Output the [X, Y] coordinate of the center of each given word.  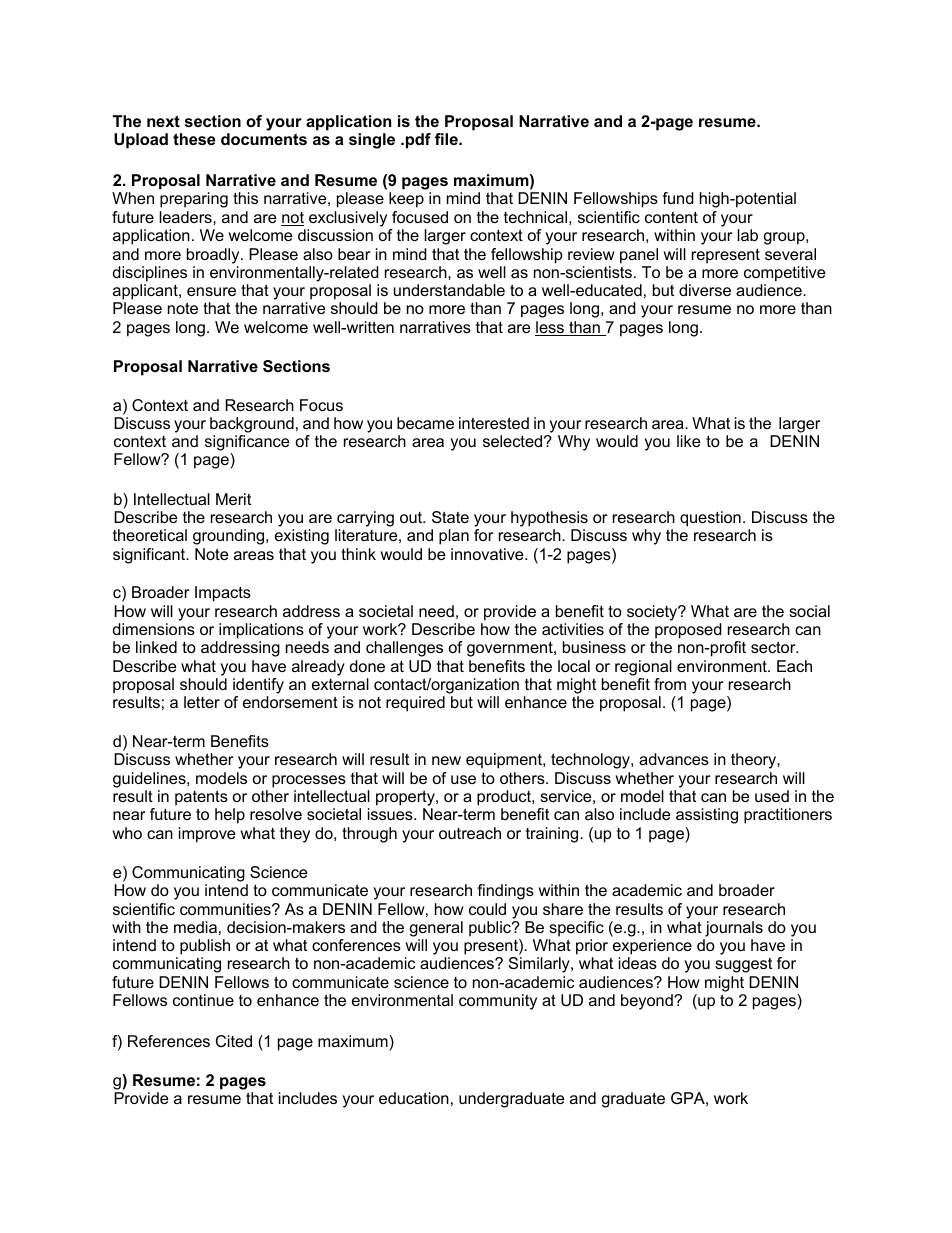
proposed [688, 631]
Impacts [223, 594]
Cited [234, 1041]
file [447, 139]
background [252, 425]
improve [207, 835]
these [194, 139]
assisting [707, 816]
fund [678, 198]
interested [494, 423]
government [511, 649]
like [688, 441]
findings [505, 892]
